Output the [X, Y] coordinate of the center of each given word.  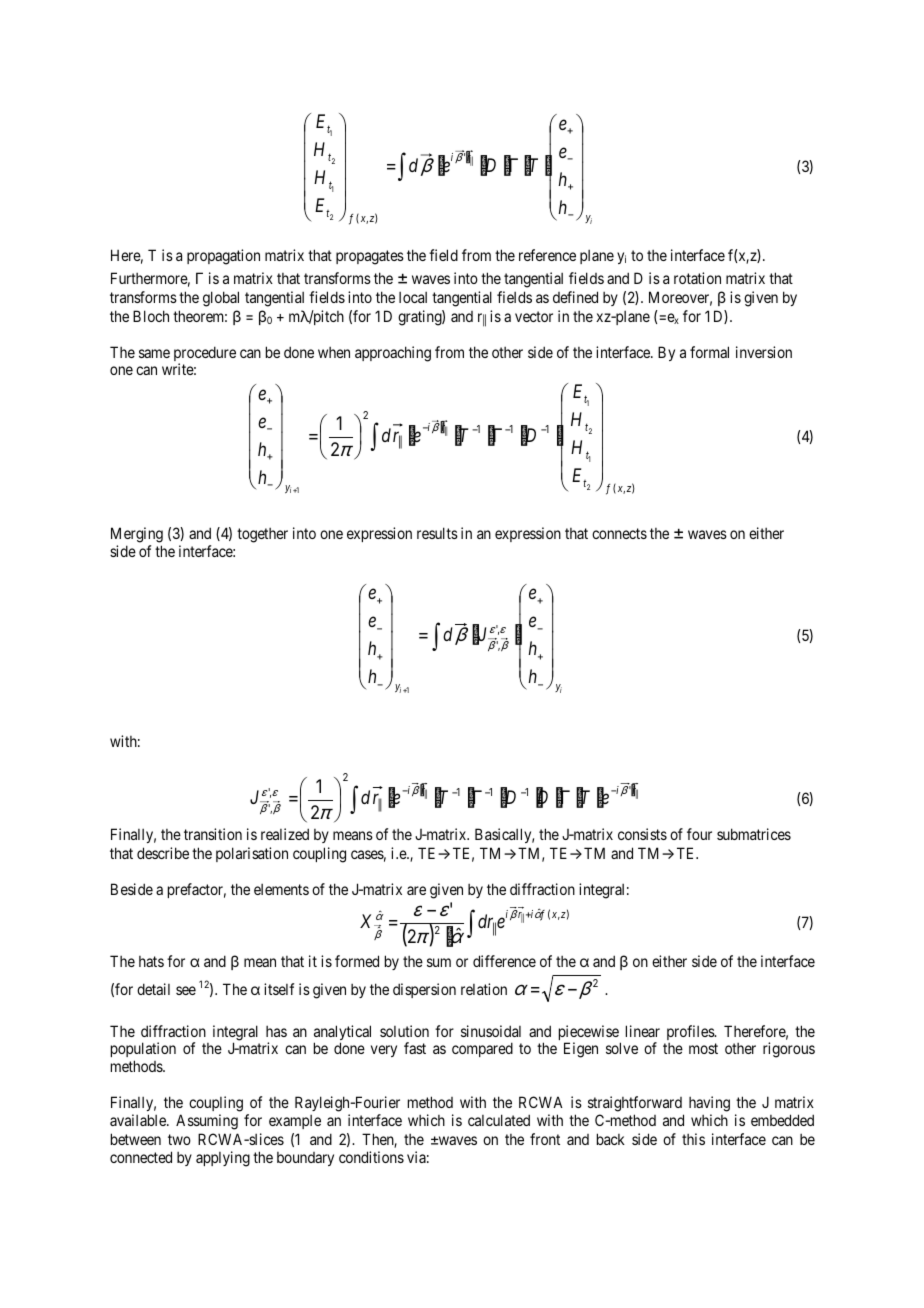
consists [642, 834]
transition [213, 834]
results [437, 533]
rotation [697, 278]
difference [504, 961]
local [413, 297]
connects [619, 533]
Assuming [207, 1122]
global [221, 299]
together [262, 535]
